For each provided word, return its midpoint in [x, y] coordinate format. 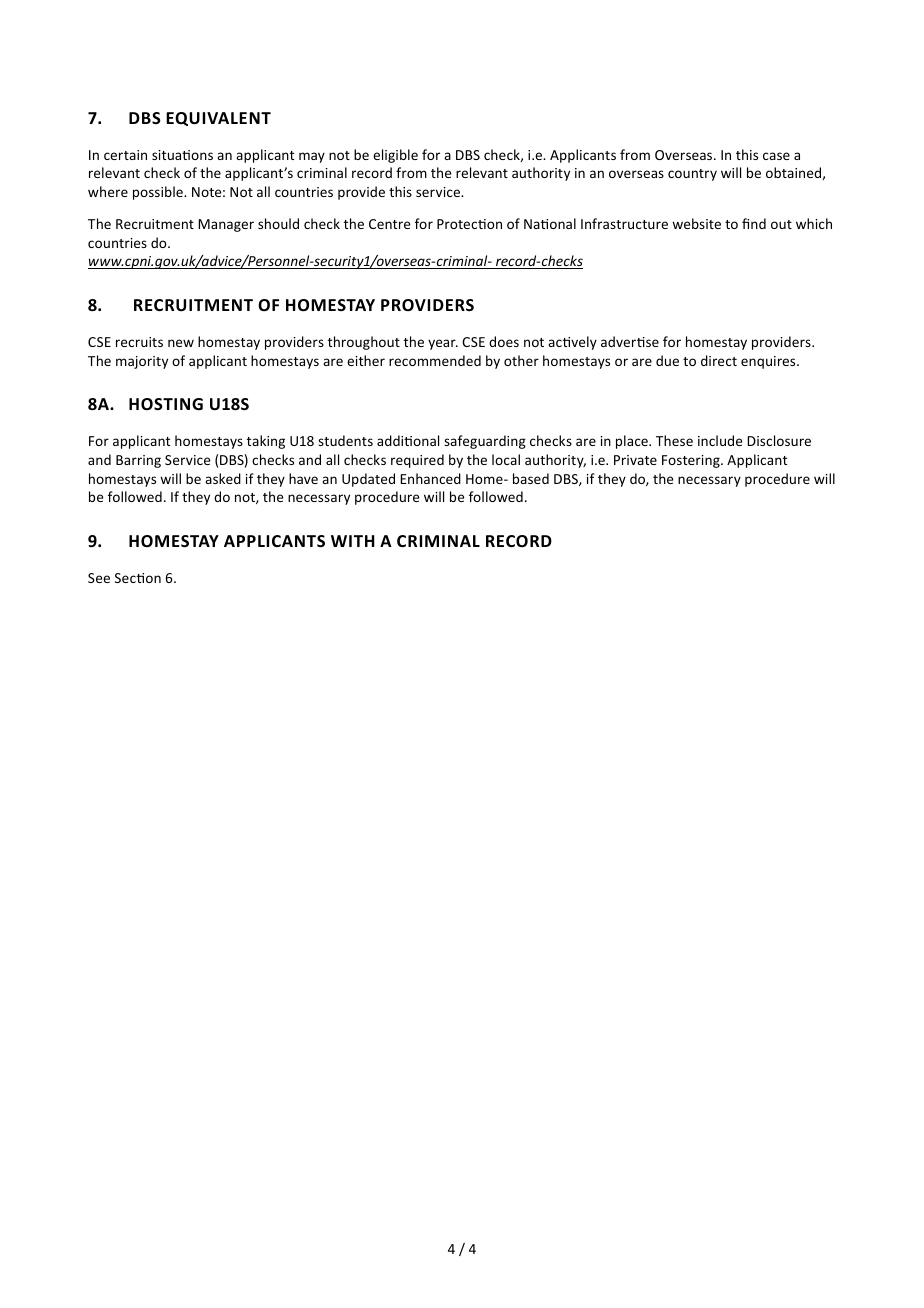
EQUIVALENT [218, 119]
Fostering [692, 461]
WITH [353, 541]
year [443, 344]
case [776, 156]
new [181, 343]
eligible [395, 156]
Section [138, 578]
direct [719, 360]
